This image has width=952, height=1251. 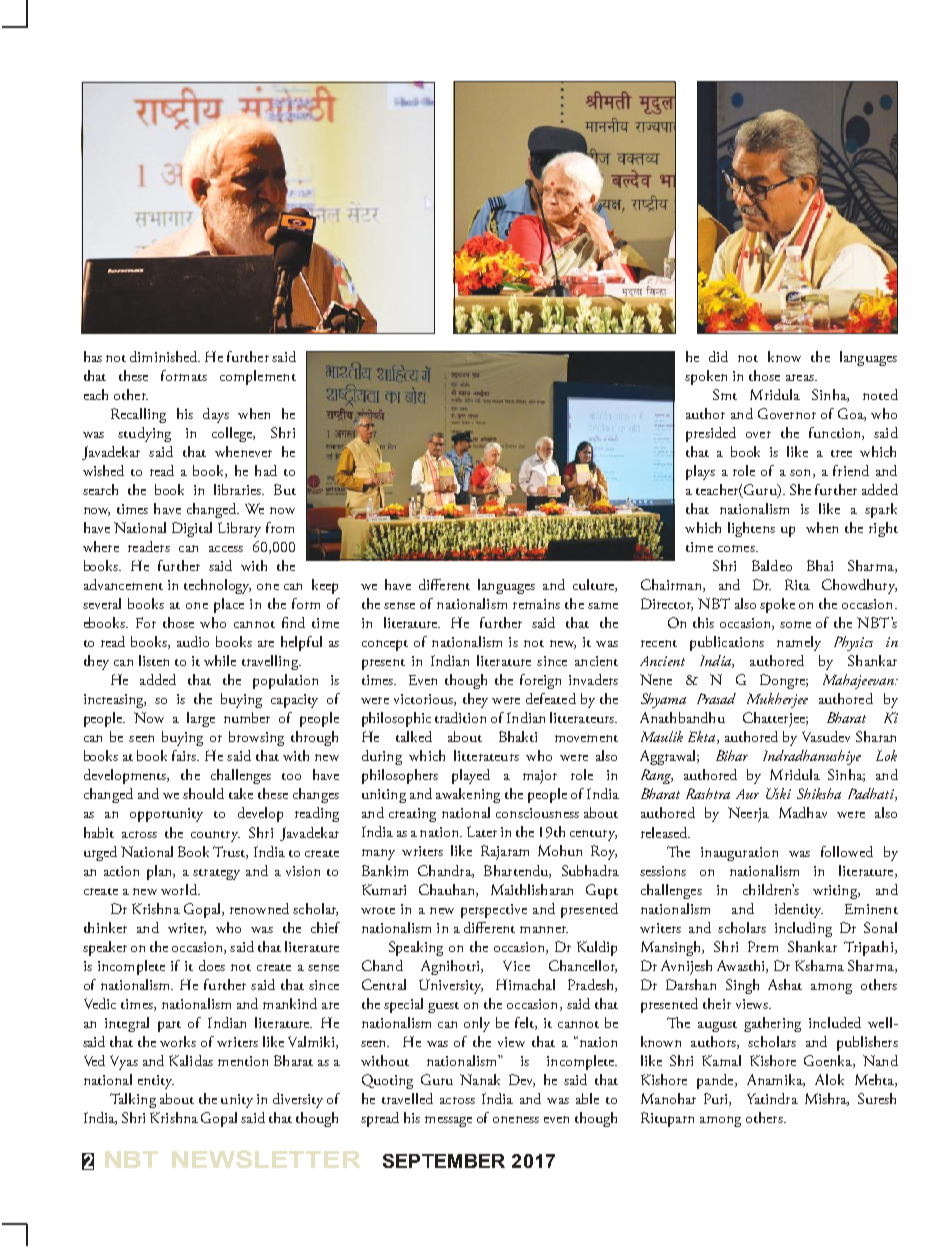 I want to click on Chauhan, so click(x=448, y=890).
